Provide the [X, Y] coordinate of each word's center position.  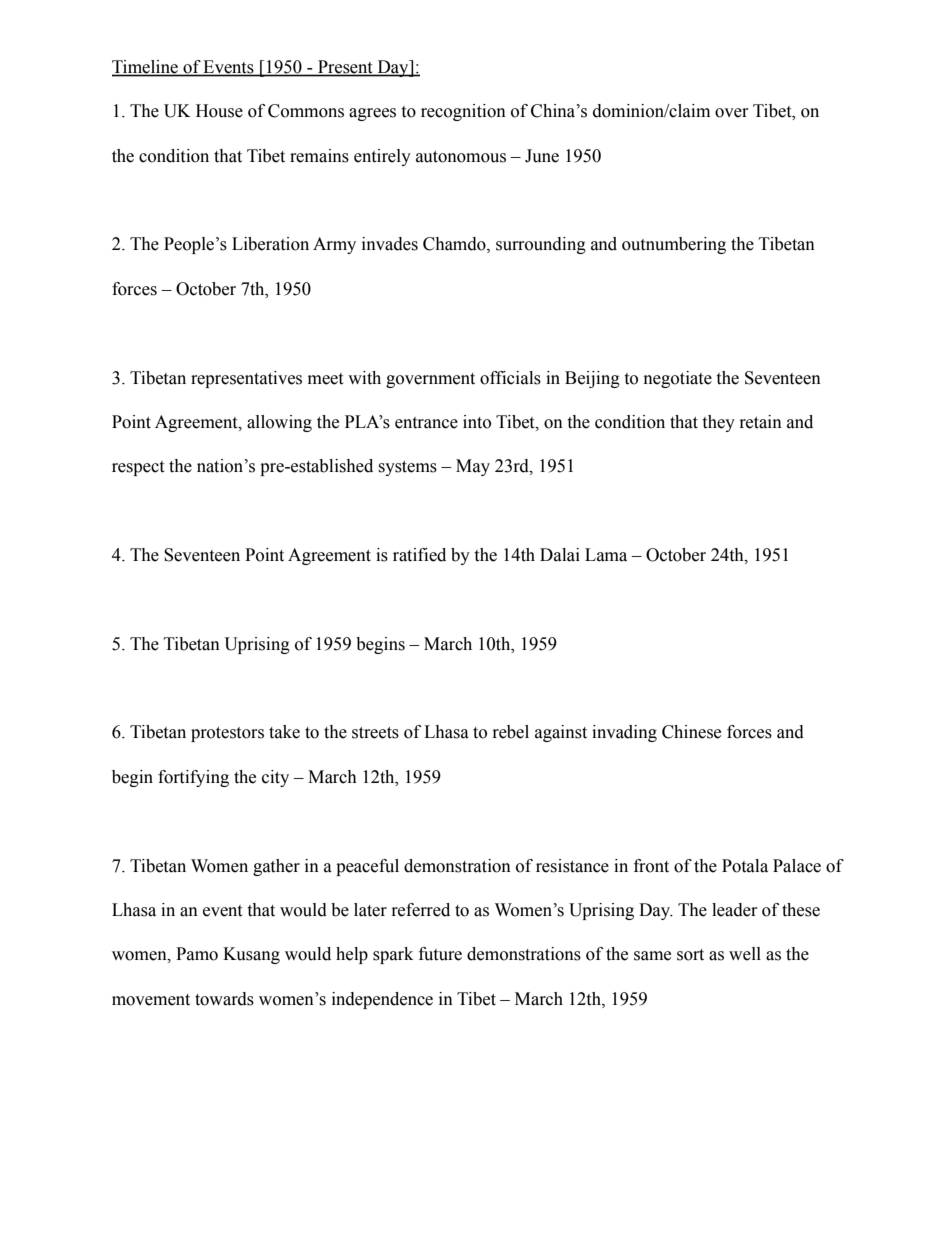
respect [138, 468]
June [542, 156]
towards [224, 999]
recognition [463, 112]
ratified [419, 555]
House [219, 111]
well [745, 954]
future [440, 954]
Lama [606, 555]
